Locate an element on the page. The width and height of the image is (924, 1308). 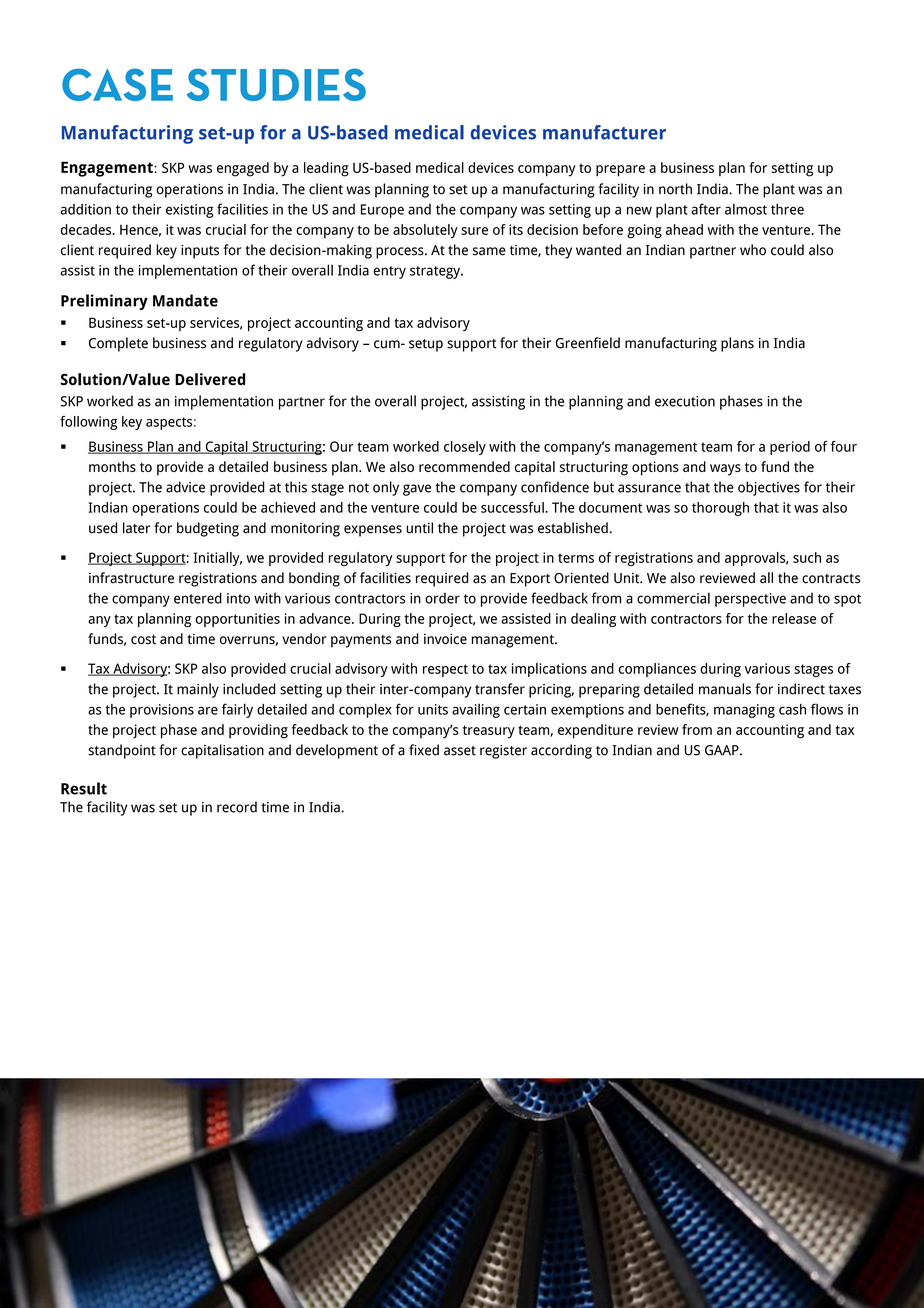
manufacturer is located at coordinates (604, 132).
